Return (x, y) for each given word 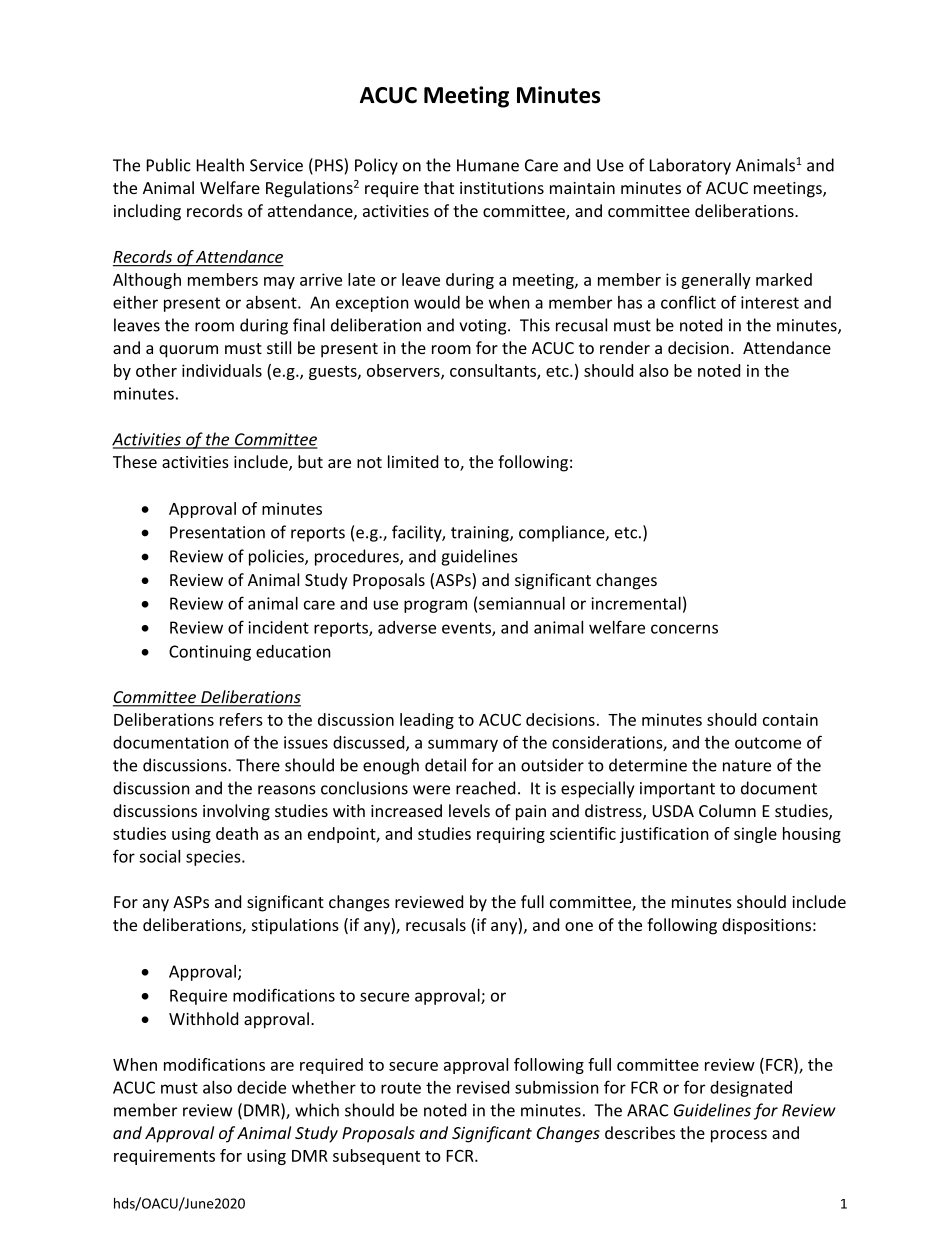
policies (277, 557)
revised (483, 1087)
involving (236, 812)
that (439, 187)
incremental (636, 603)
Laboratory (690, 166)
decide (261, 1087)
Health (220, 165)
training (481, 534)
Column (727, 810)
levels (469, 810)
